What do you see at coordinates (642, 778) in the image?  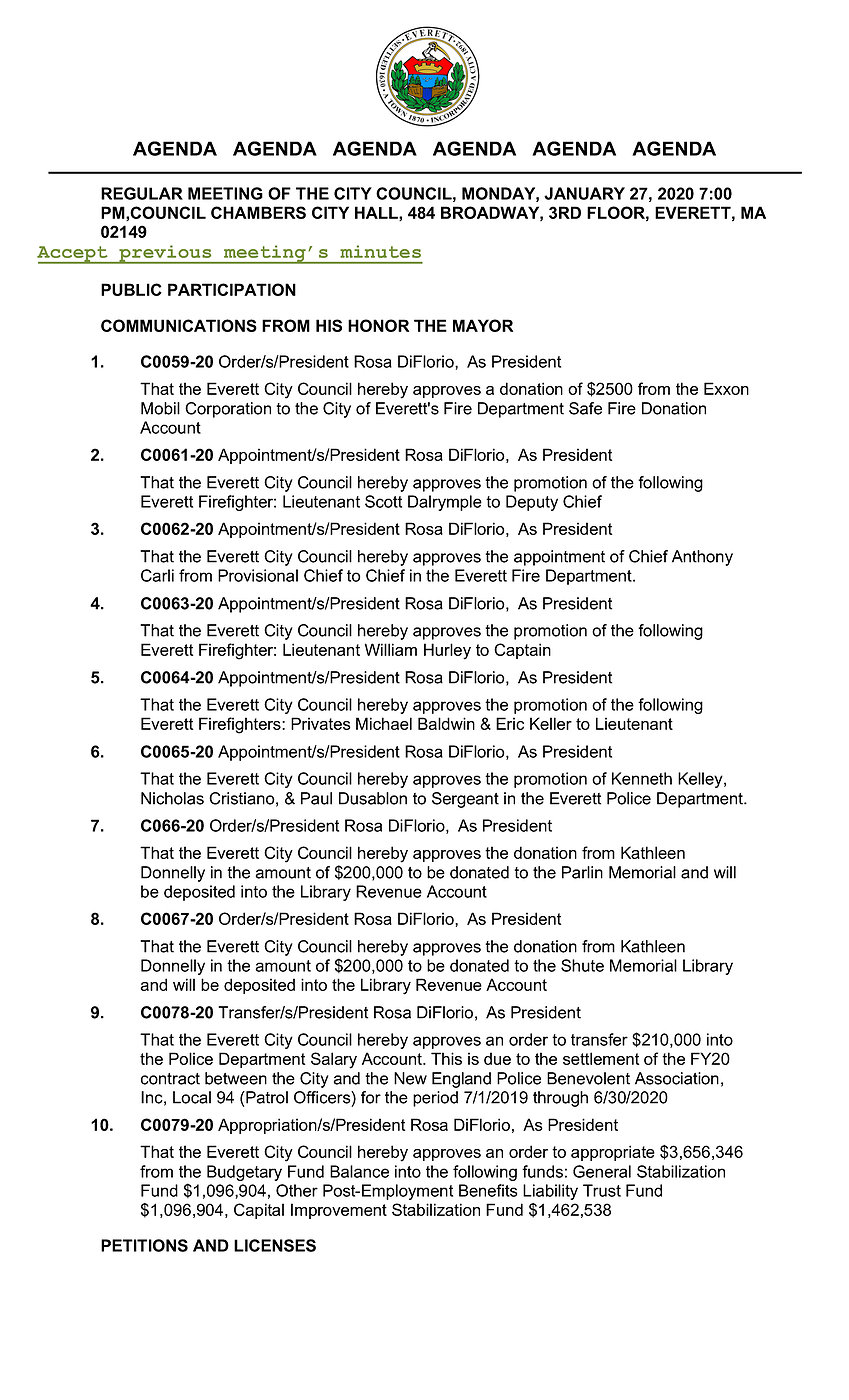 I see `Kenneth` at bounding box center [642, 778].
